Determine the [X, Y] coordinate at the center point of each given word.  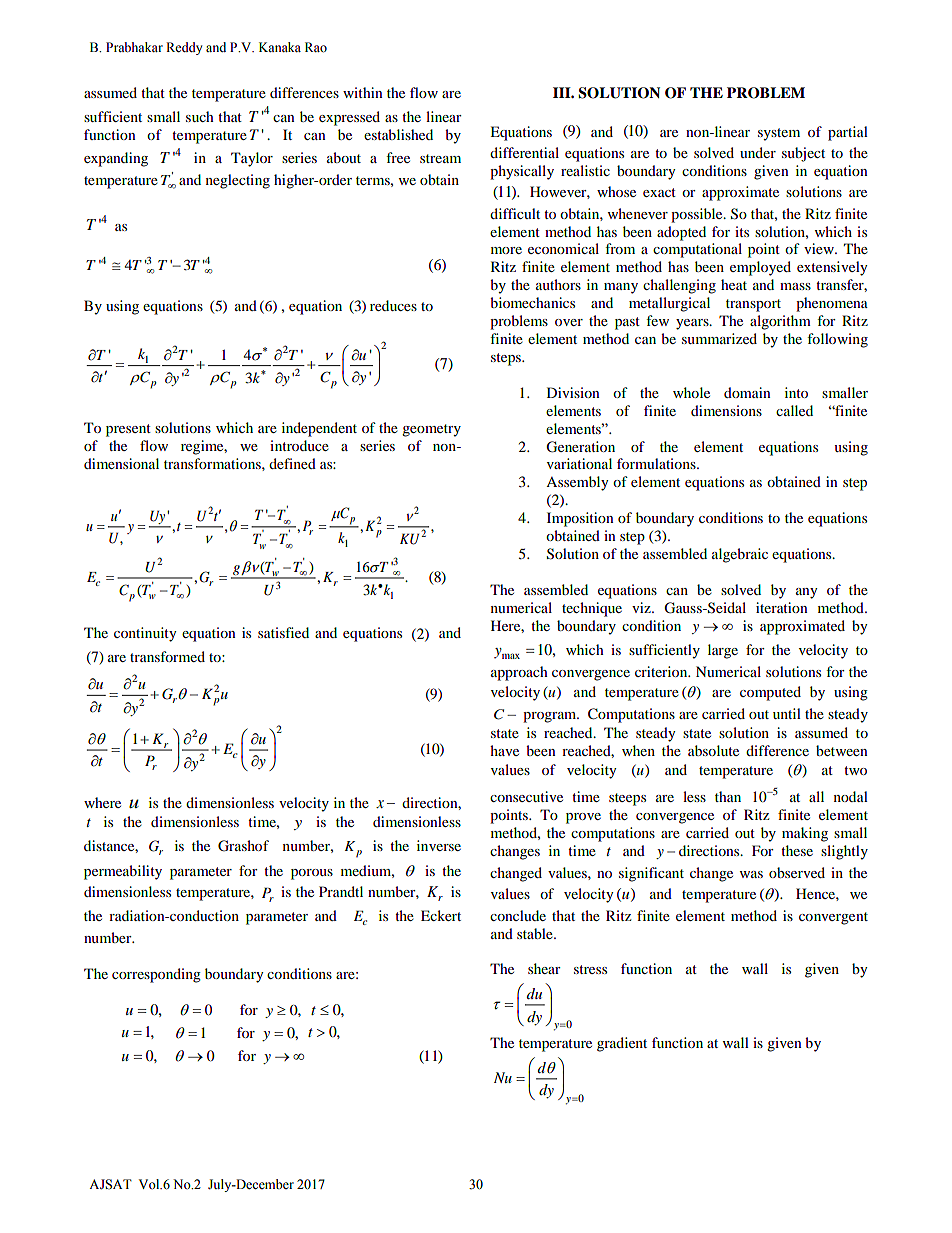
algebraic [740, 555]
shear [544, 968]
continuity [145, 634]
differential [524, 152]
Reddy [184, 48]
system [779, 134]
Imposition [580, 519]
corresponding [156, 975]
